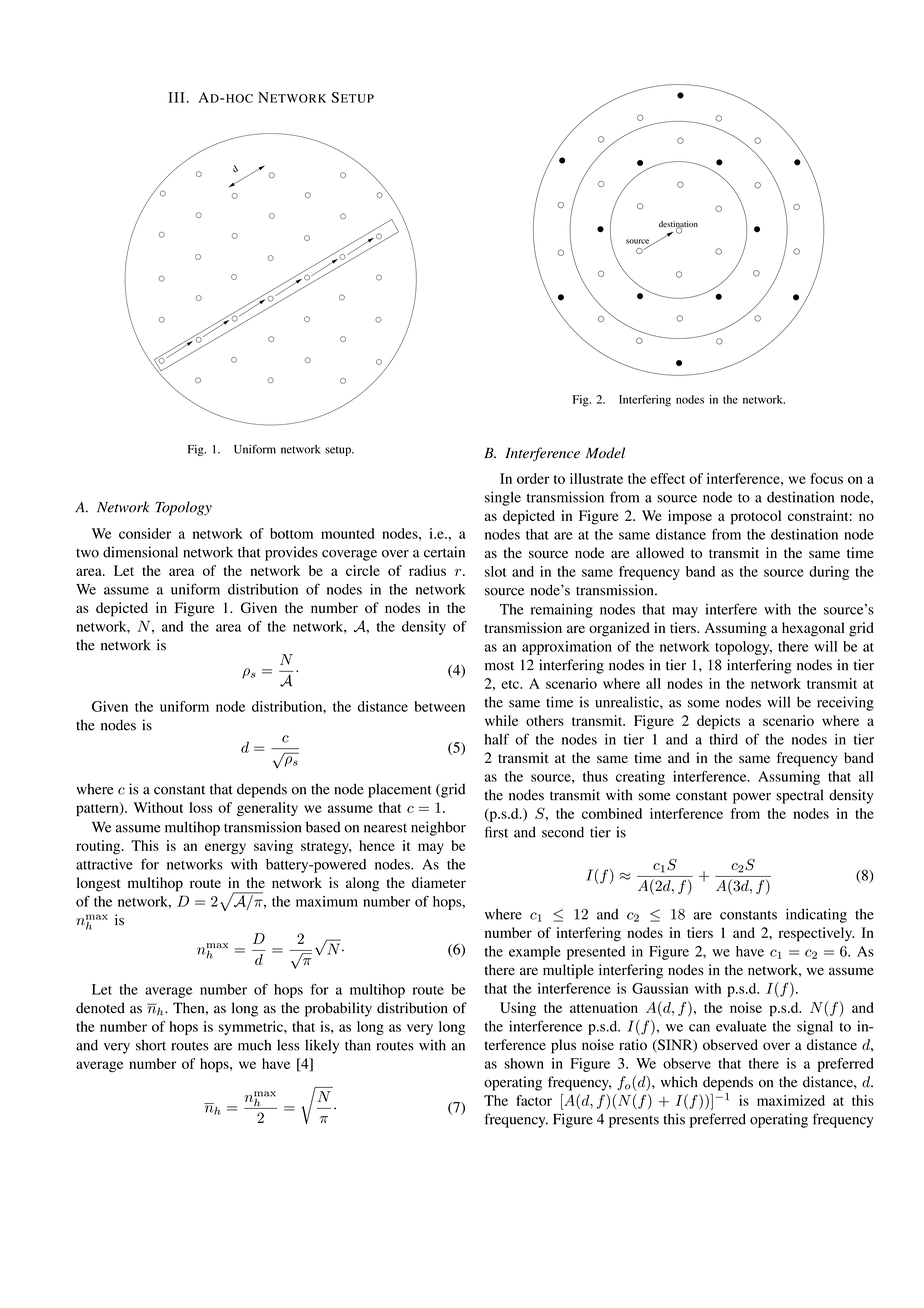 This screenshot has width=924, height=1308. I want to click on short, so click(151, 1045).
